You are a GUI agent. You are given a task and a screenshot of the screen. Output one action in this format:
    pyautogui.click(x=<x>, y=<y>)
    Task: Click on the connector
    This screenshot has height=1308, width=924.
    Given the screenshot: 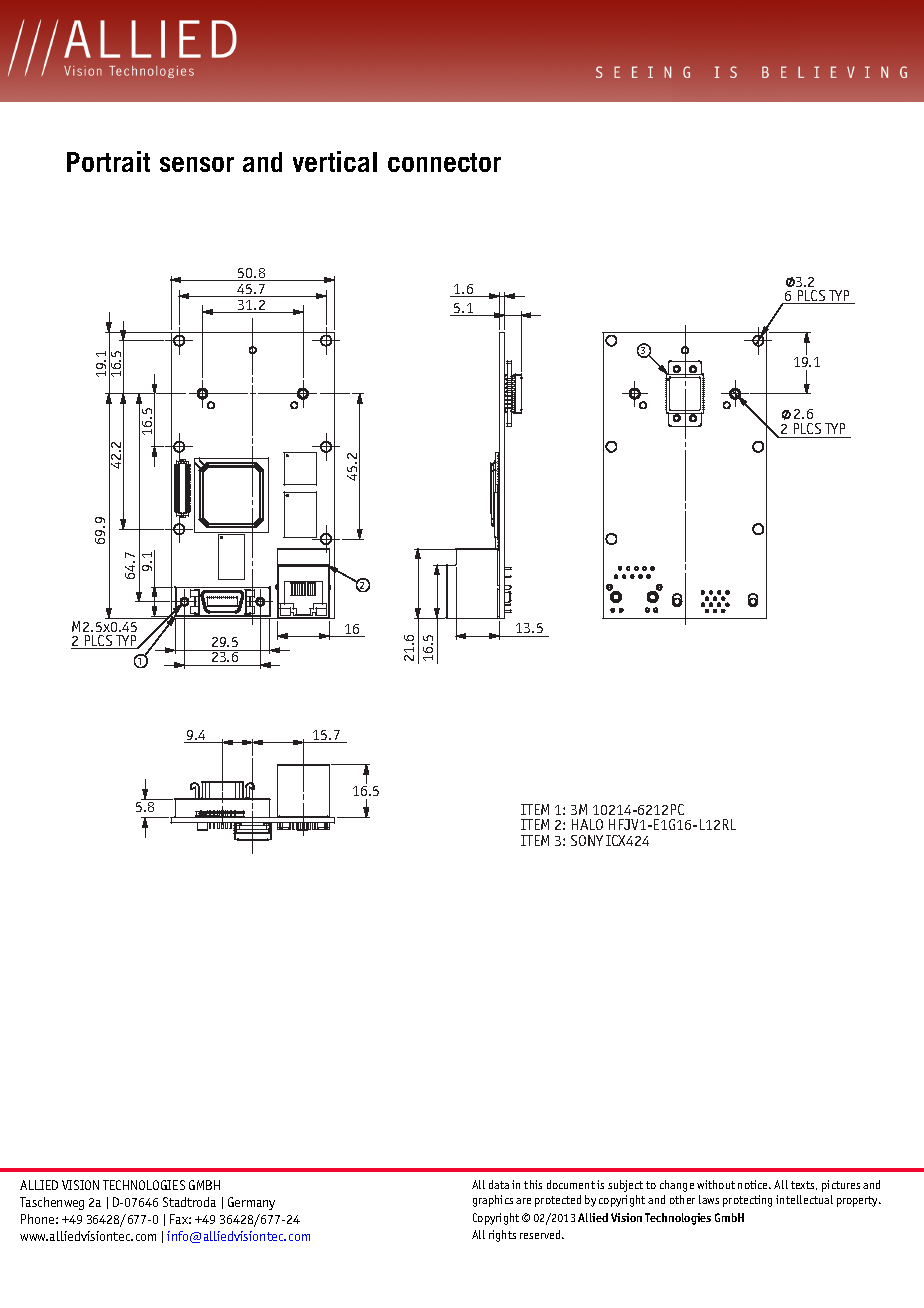 What is the action you would take?
    pyautogui.click(x=444, y=162)
